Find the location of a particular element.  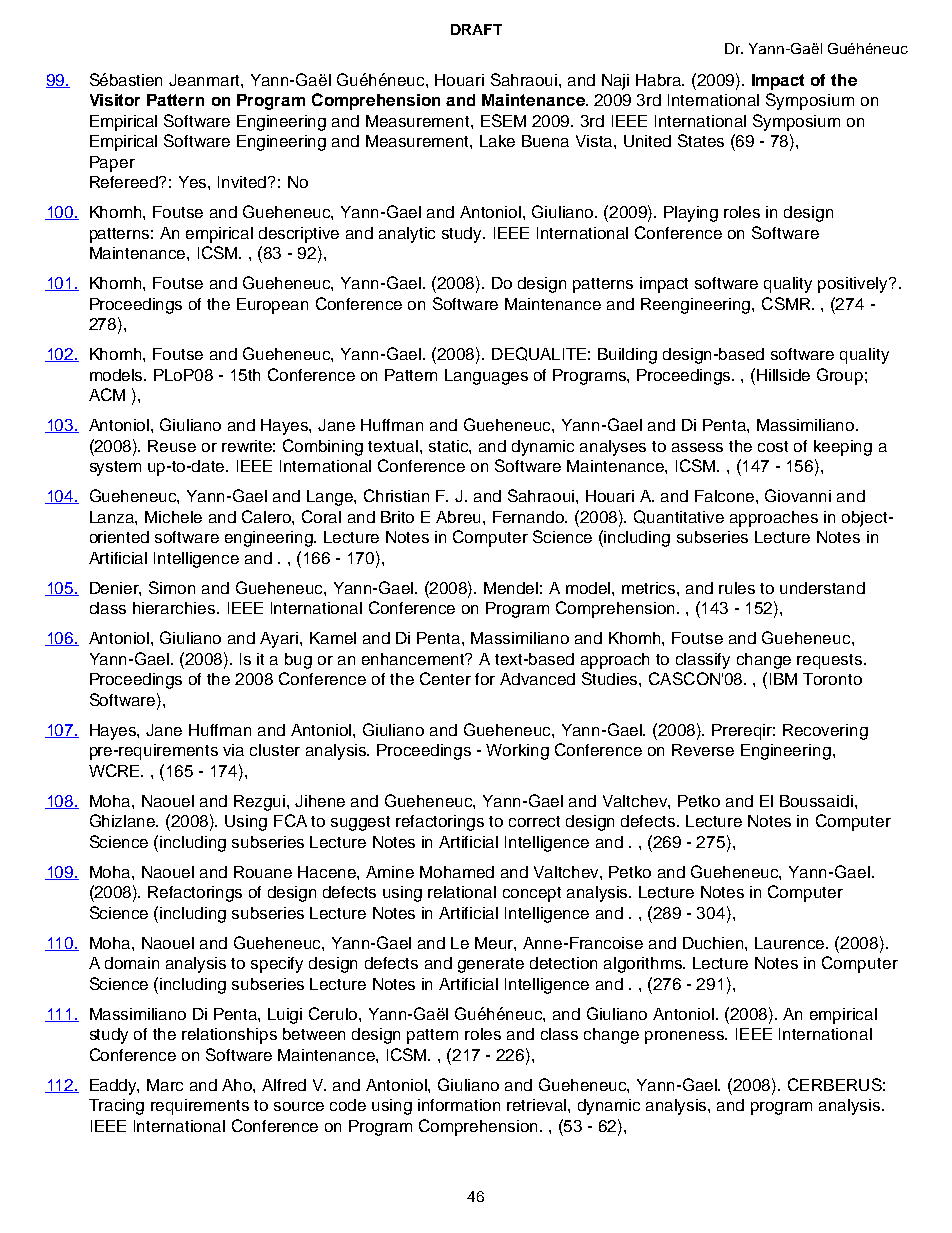

Marc is located at coordinates (165, 1085).
